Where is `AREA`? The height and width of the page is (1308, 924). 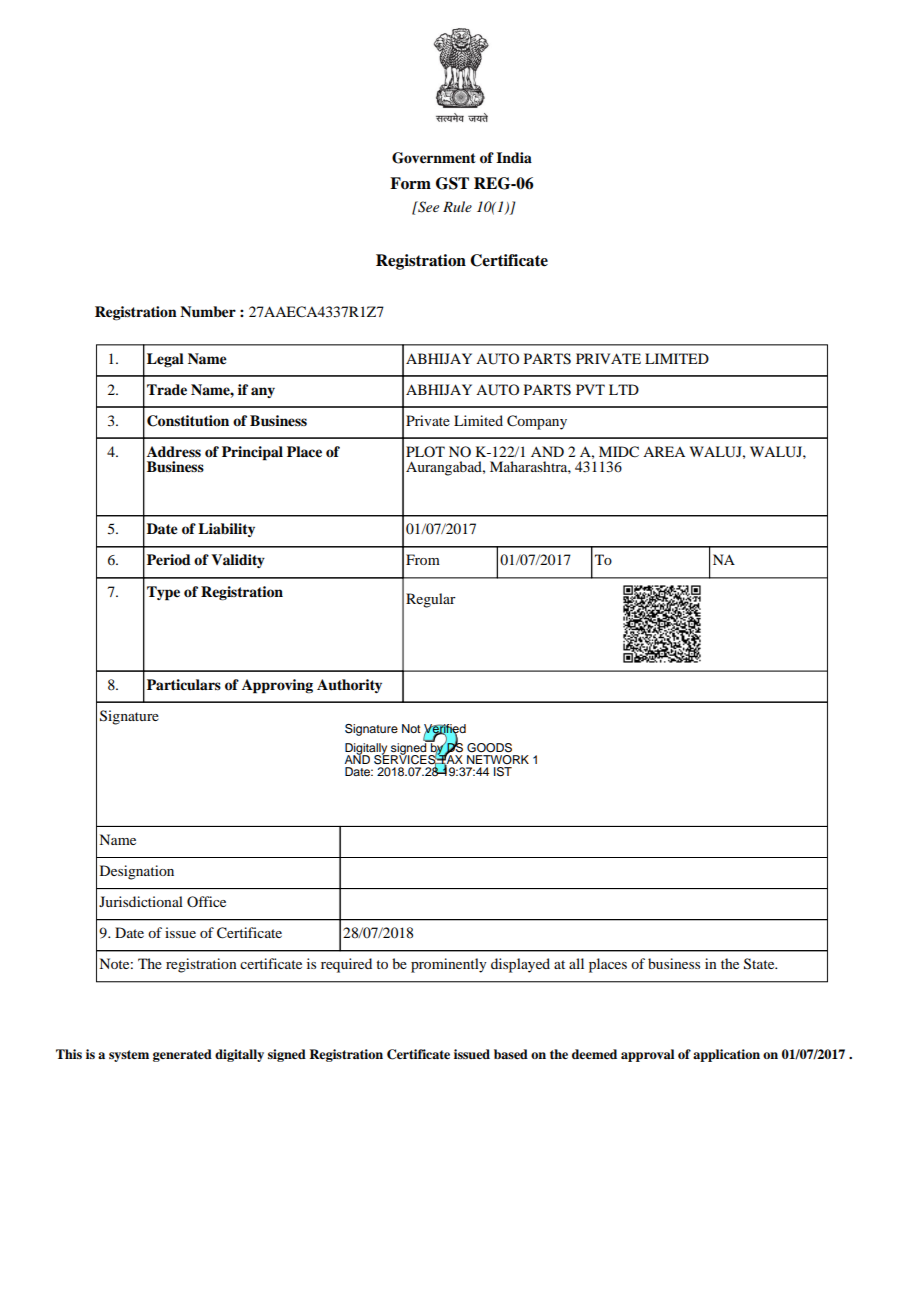
AREA is located at coordinates (664, 451).
